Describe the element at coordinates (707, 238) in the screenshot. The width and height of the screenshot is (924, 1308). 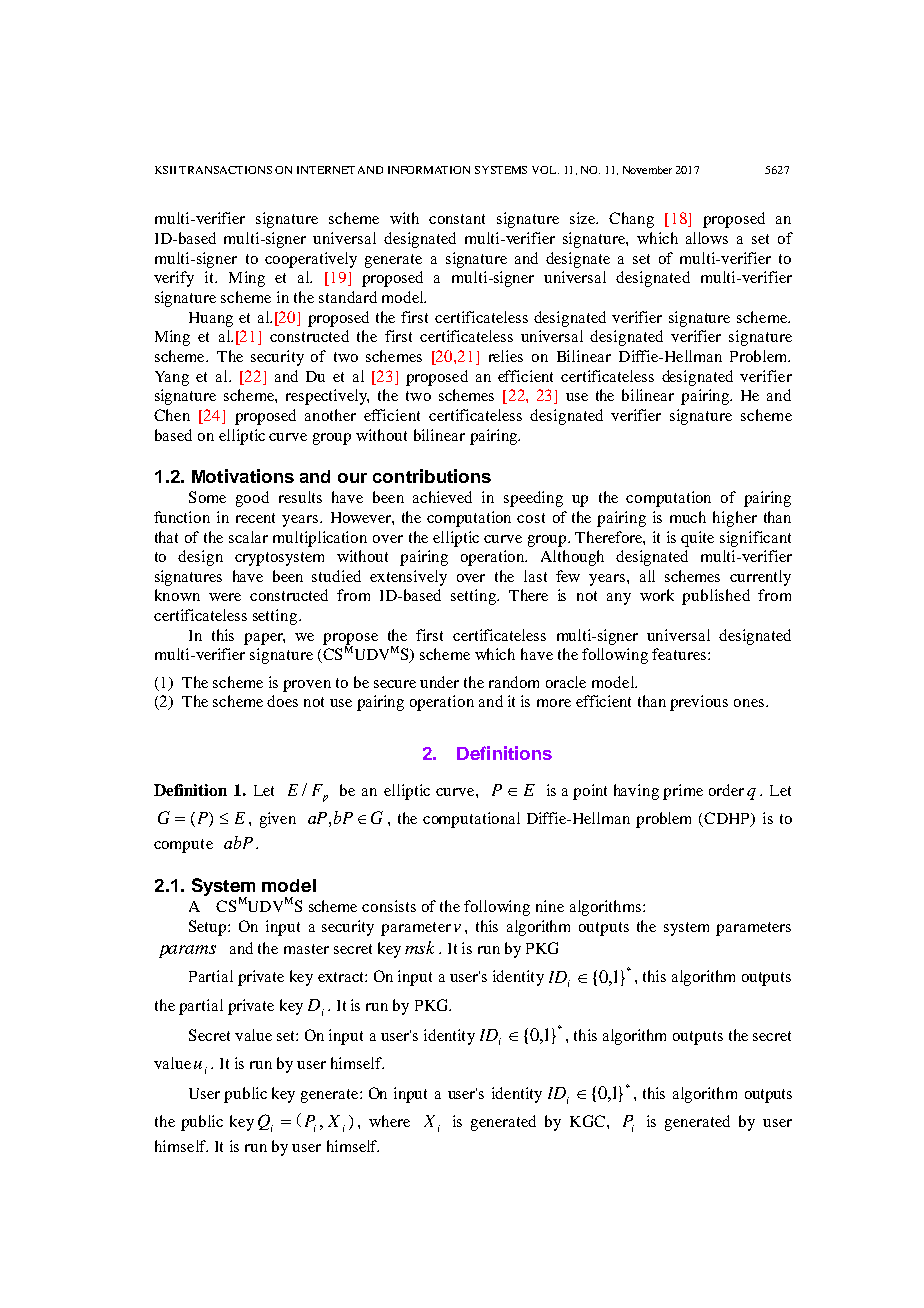
I see `allows` at that location.
